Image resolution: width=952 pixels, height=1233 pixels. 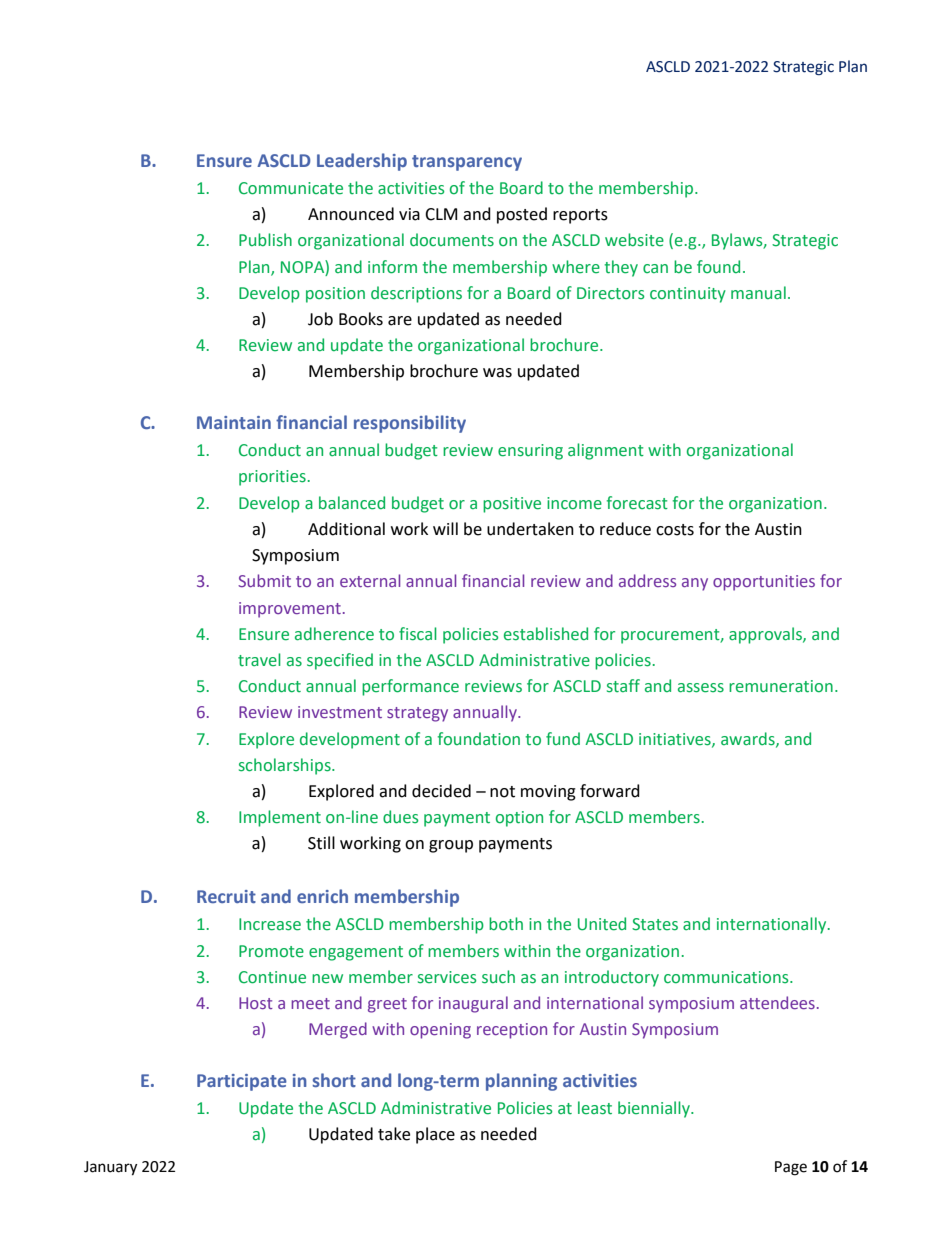 What do you see at coordinates (265, 240) in the image?
I see `Publish` at bounding box center [265, 240].
